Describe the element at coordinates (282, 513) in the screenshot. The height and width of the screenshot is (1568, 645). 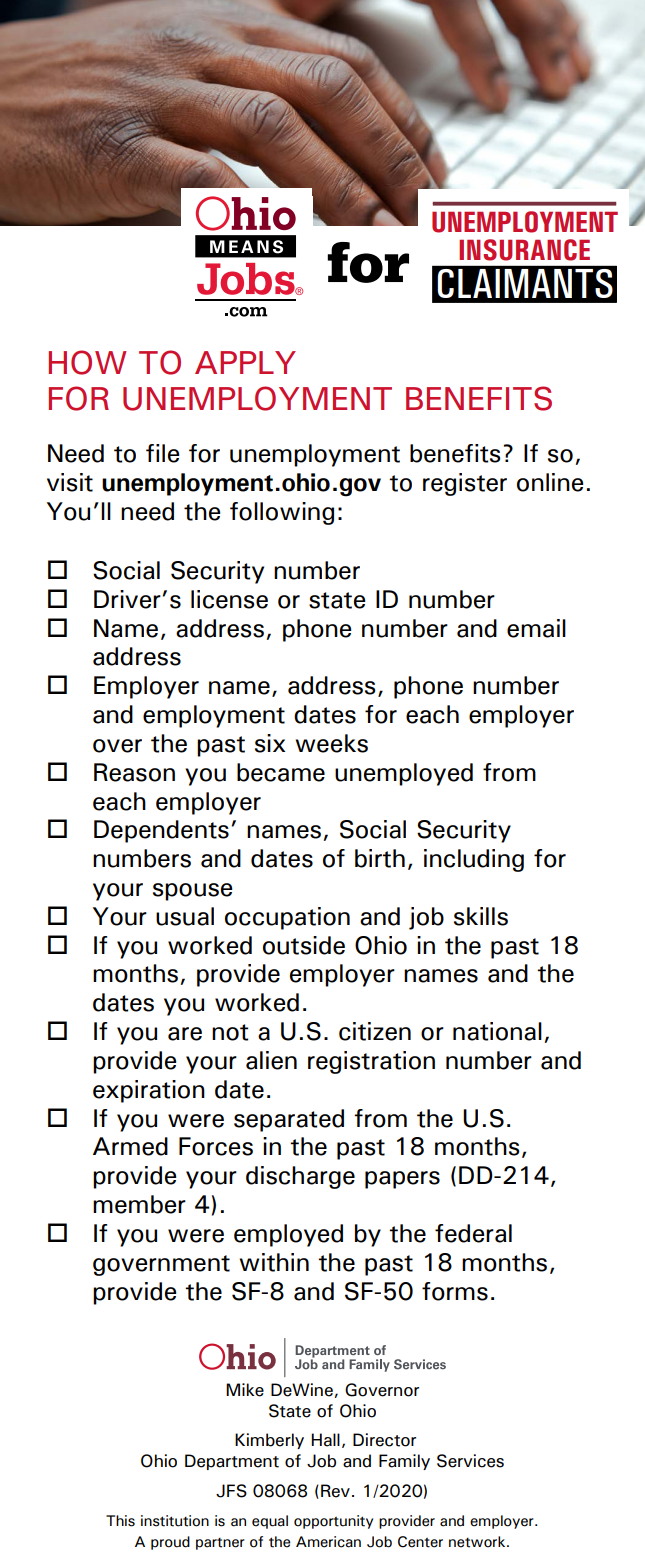
I see `following` at that location.
